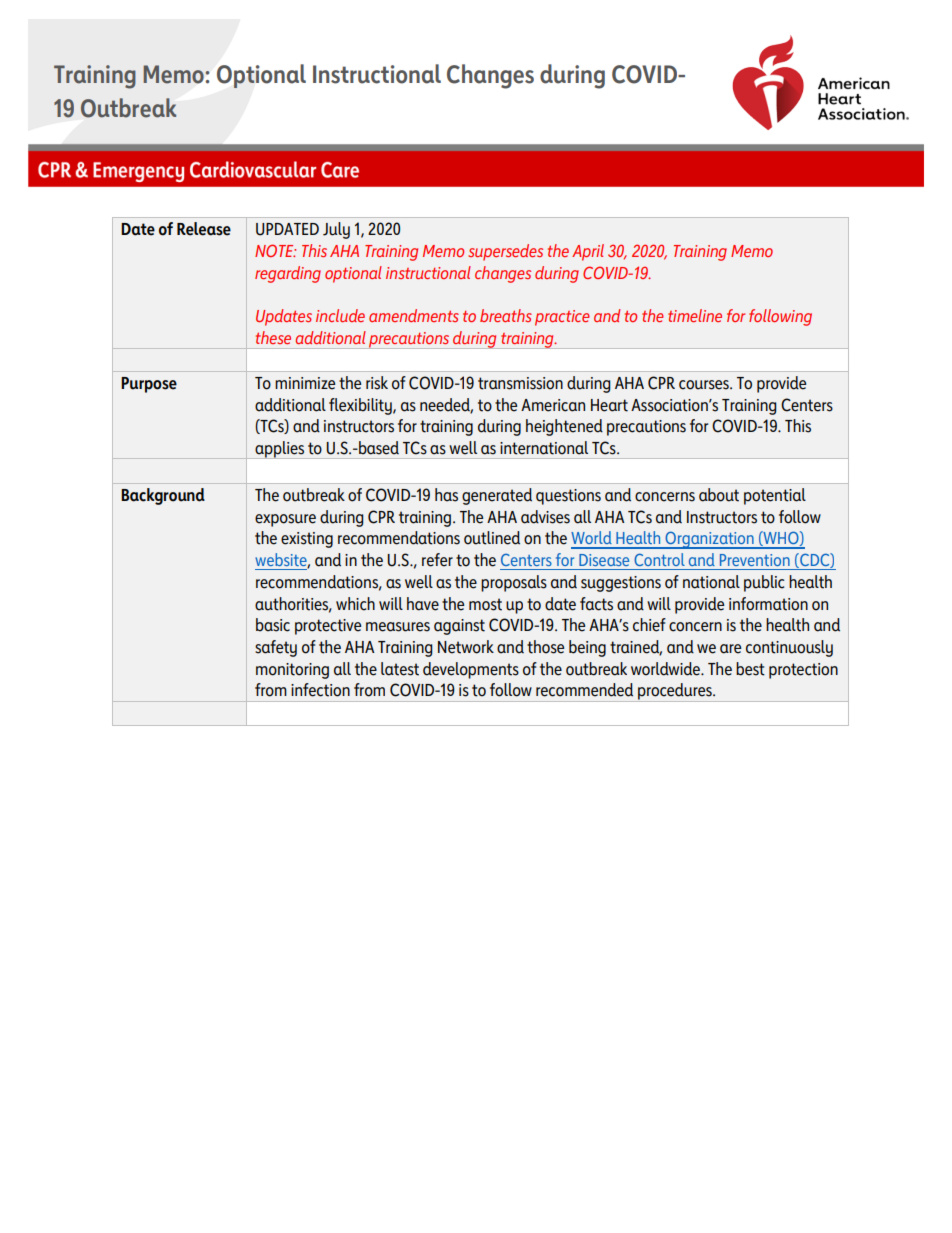 Image resolution: width=952 pixels, height=1233 pixels. Describe the element at coordinates (273, 337) in the screenshot. I see `these` at that location.
